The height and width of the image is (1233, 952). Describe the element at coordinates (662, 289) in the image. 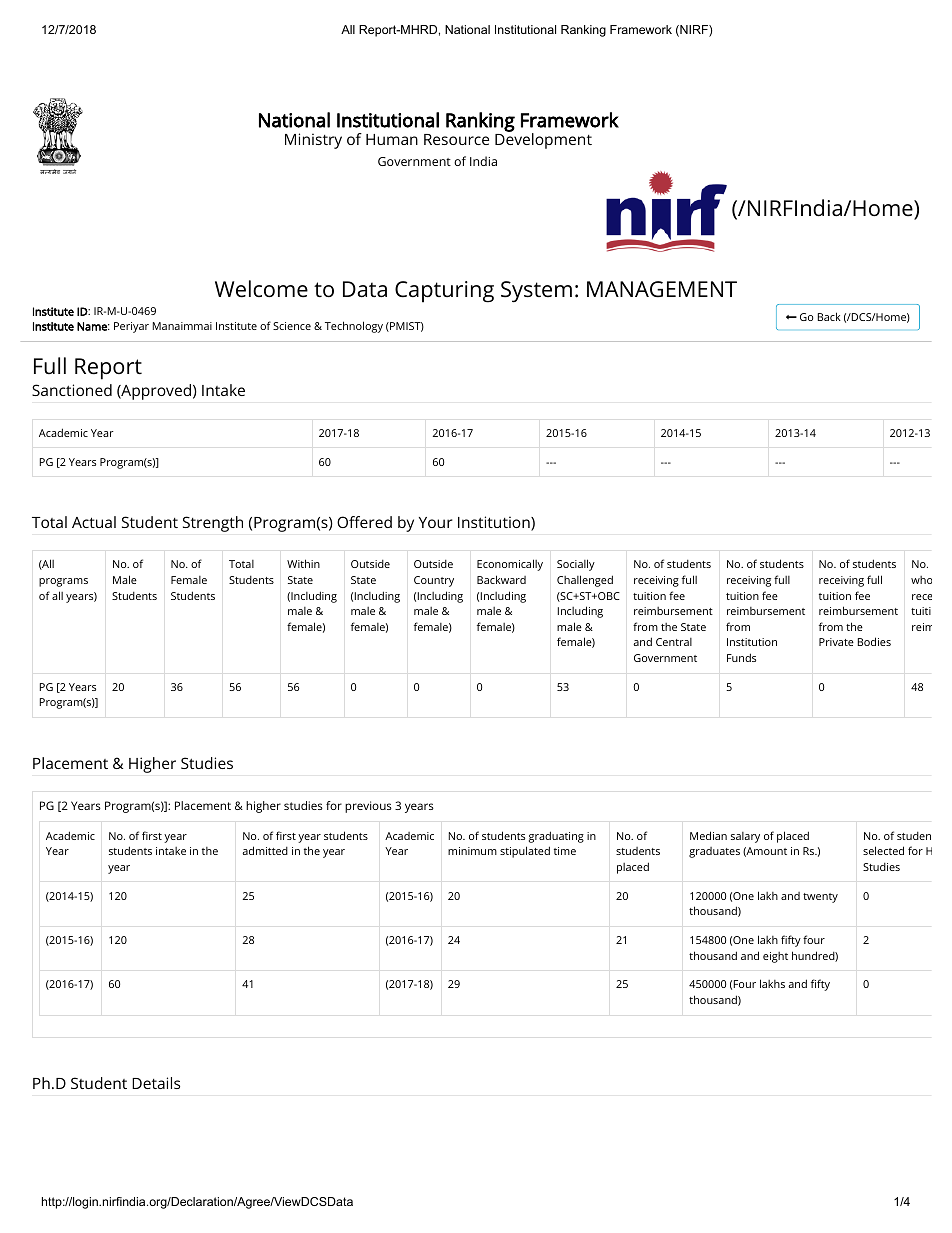

I see `MANAGEMENT` at that location.
